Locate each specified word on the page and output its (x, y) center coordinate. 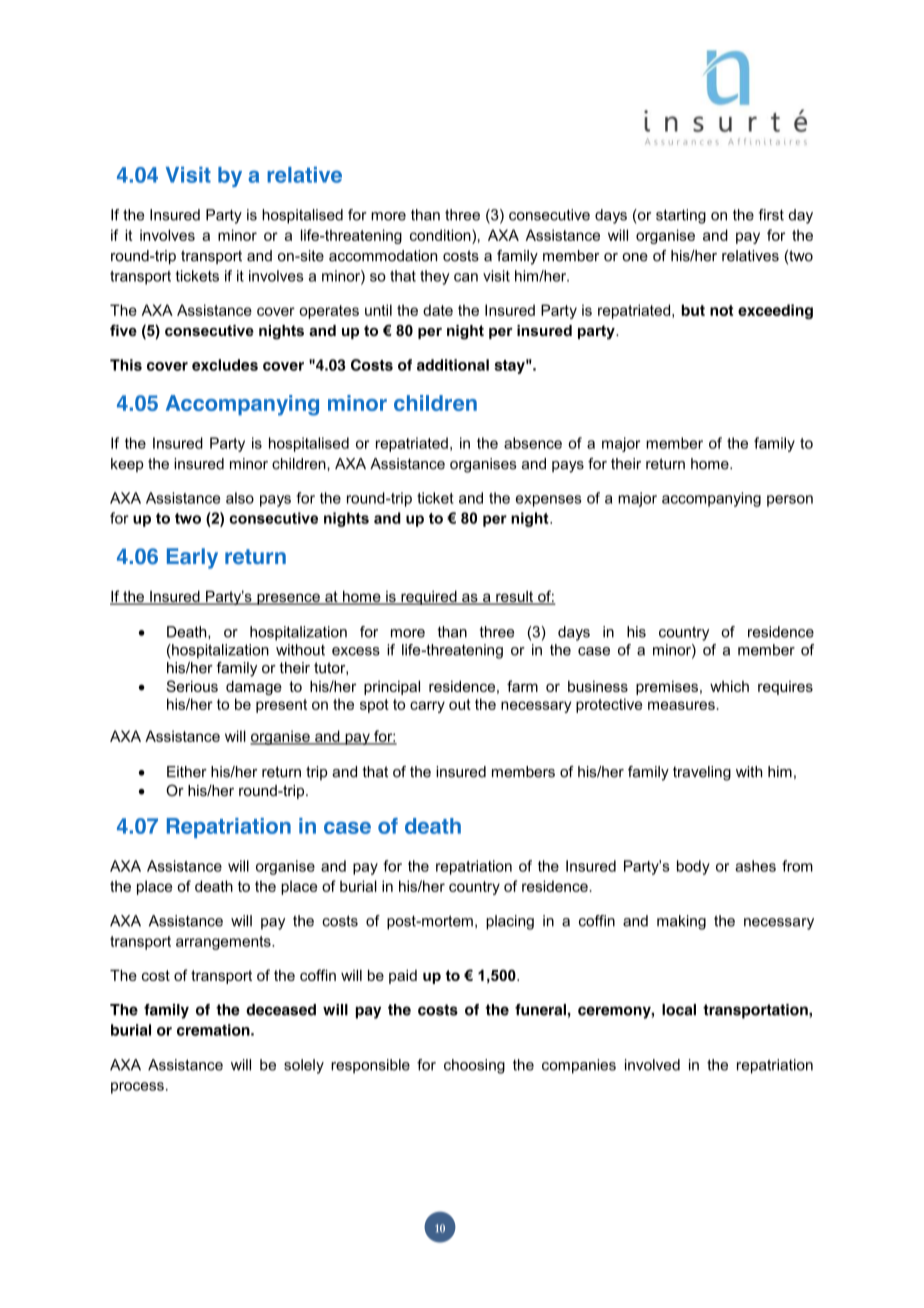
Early (192, 558)
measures (681, 705)
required (429, 597)
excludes (225, 365)
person (790, 501)
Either (187, 772)
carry (427, 707)
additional (453, 365)
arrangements (224, 943)
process (137, 1088)
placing (510, 922)
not (721, 310)
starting (681, 216)
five (123, 330)
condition (441, 235)
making (681, 922)
